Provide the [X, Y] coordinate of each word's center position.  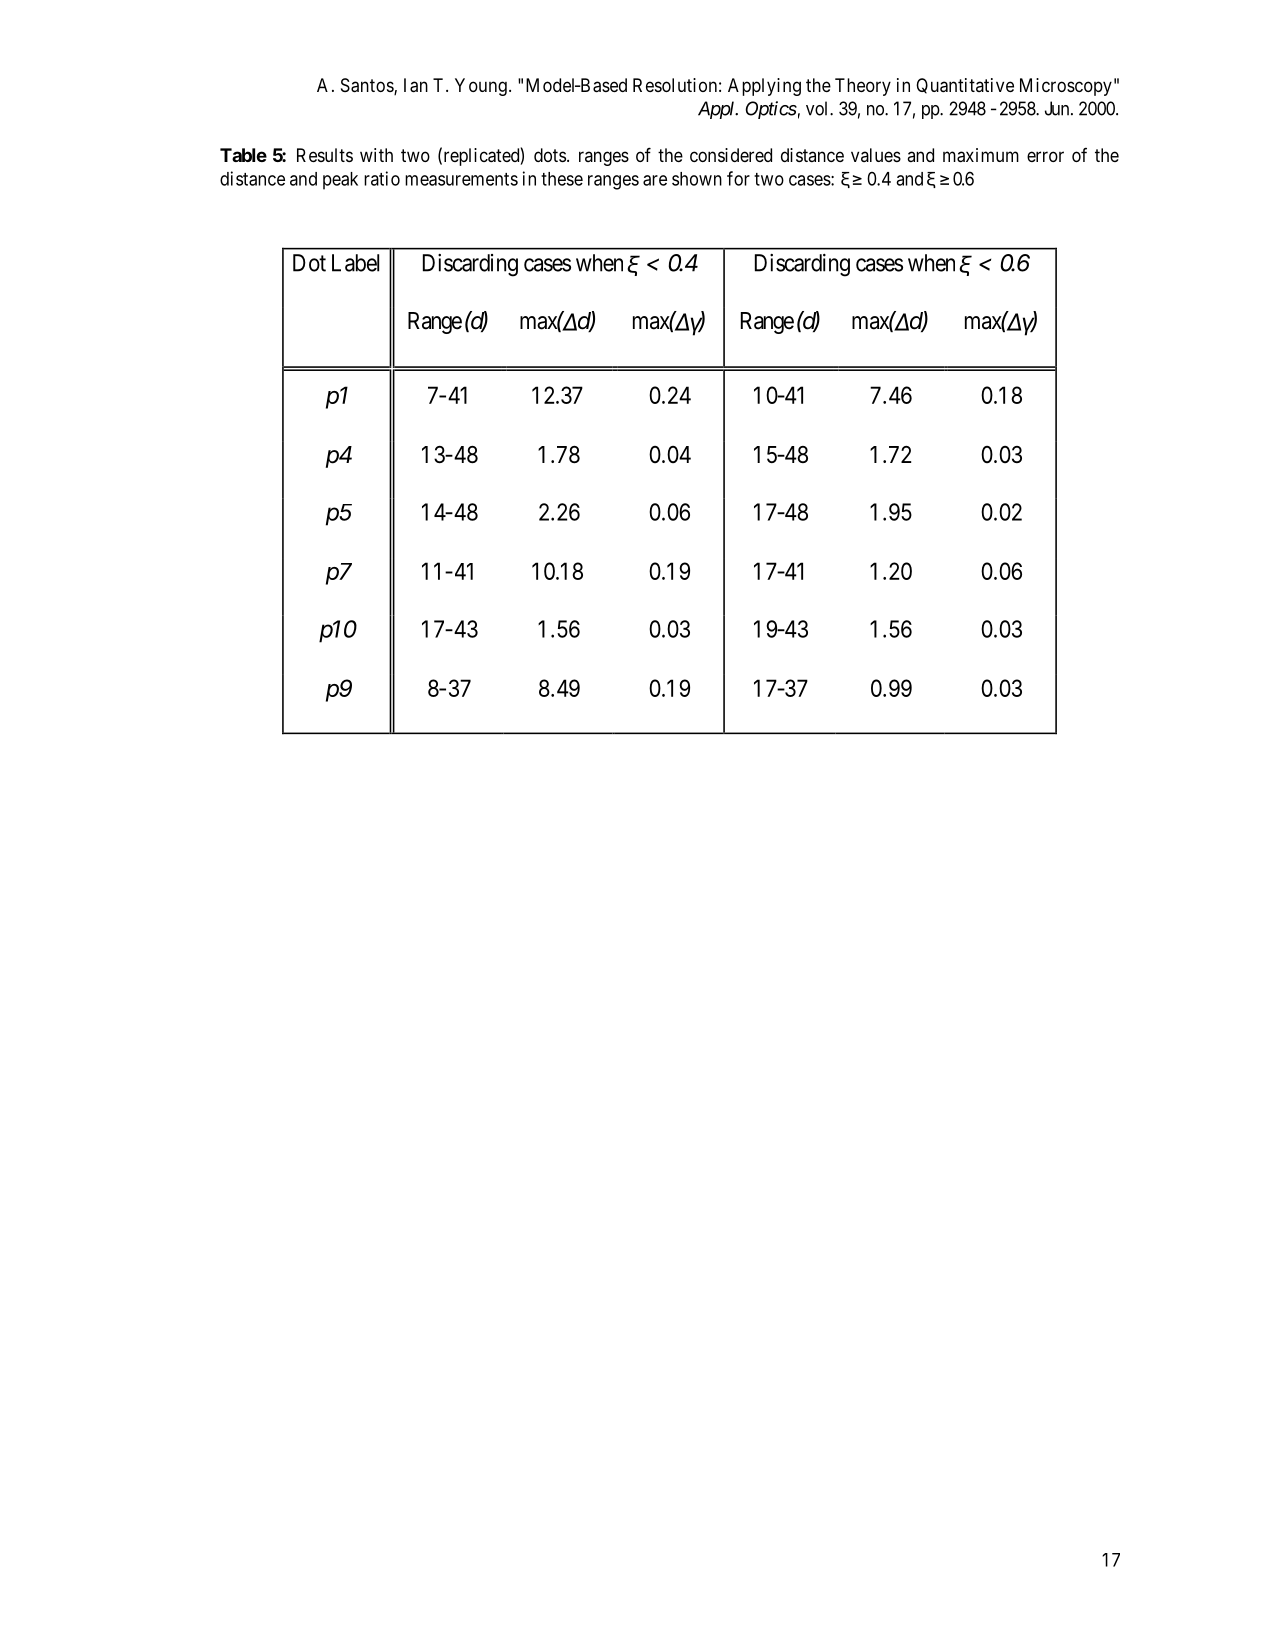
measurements [461, 179]
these [562, 179]
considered [731, 155]
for [738, 178]
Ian [416, 85]
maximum [981, 155]
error [1045, 156]
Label [355, 263]
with [376, 155]
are [655, 180]
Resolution [675, 85]
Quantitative [965, 86]
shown [697, 179]
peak [340, 181]
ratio [382, 178]
